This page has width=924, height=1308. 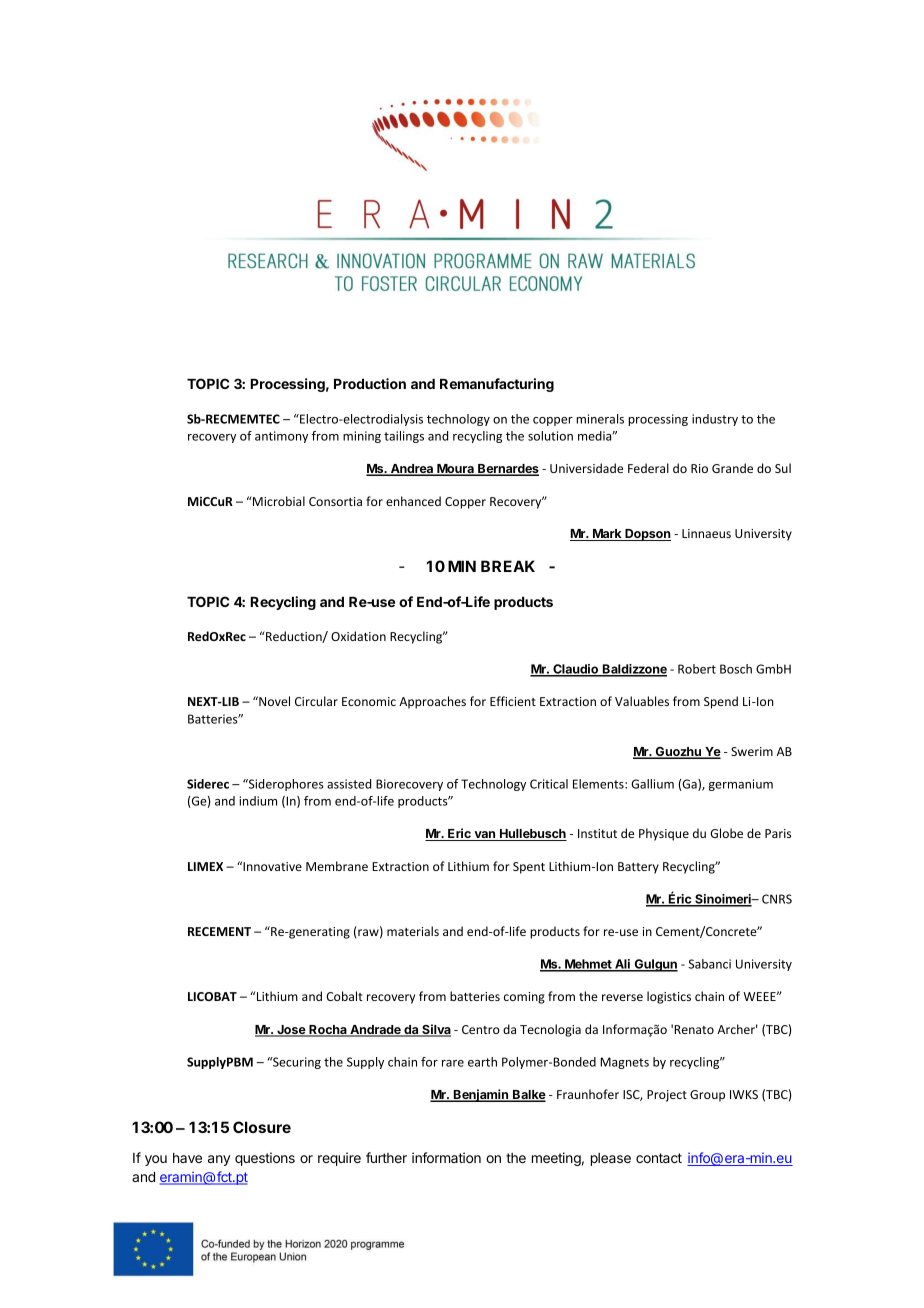 I want to click on Robert, so click(x=697, y=669).
